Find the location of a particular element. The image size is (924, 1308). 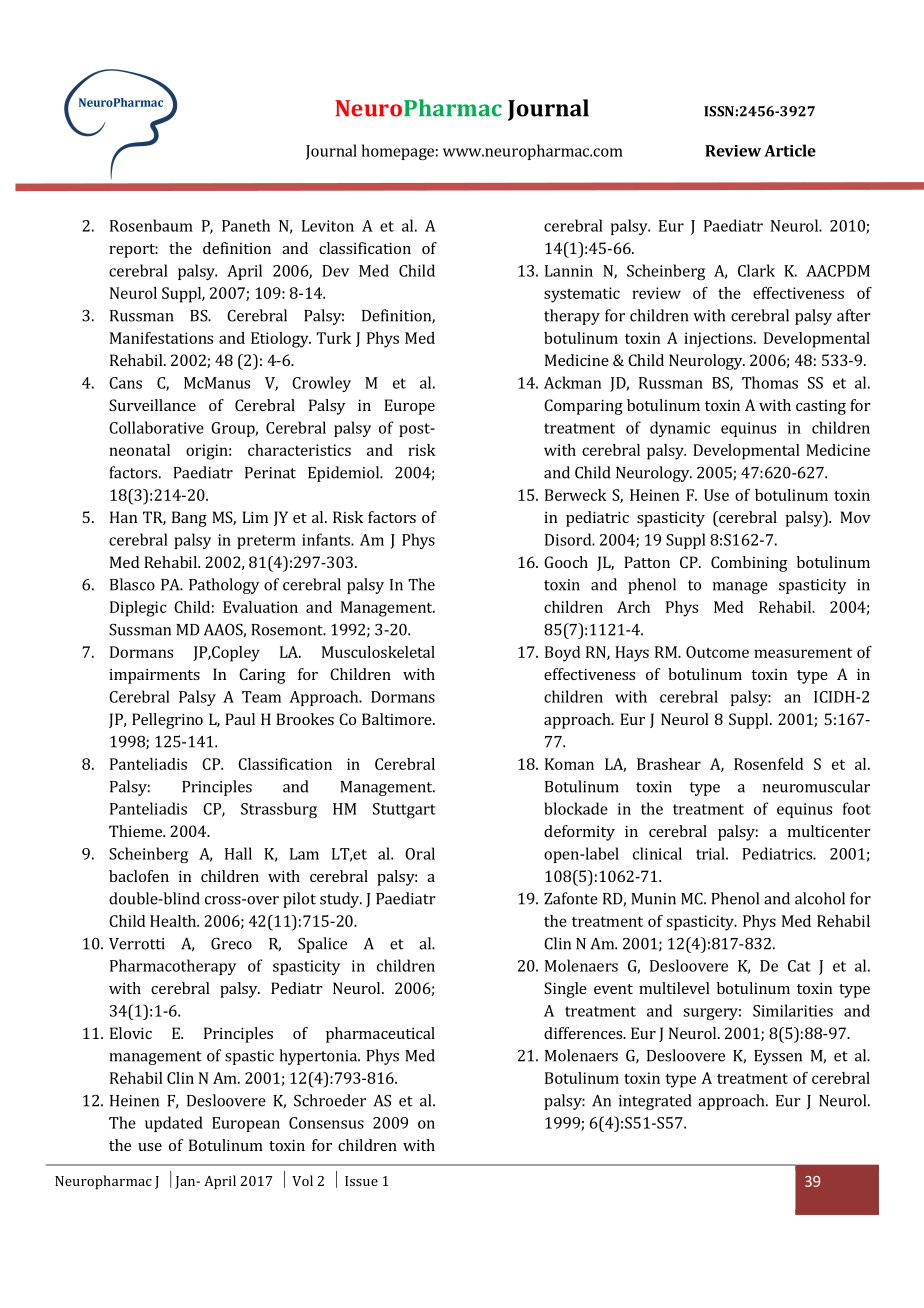

Health is located at coordinates (174, 921).
